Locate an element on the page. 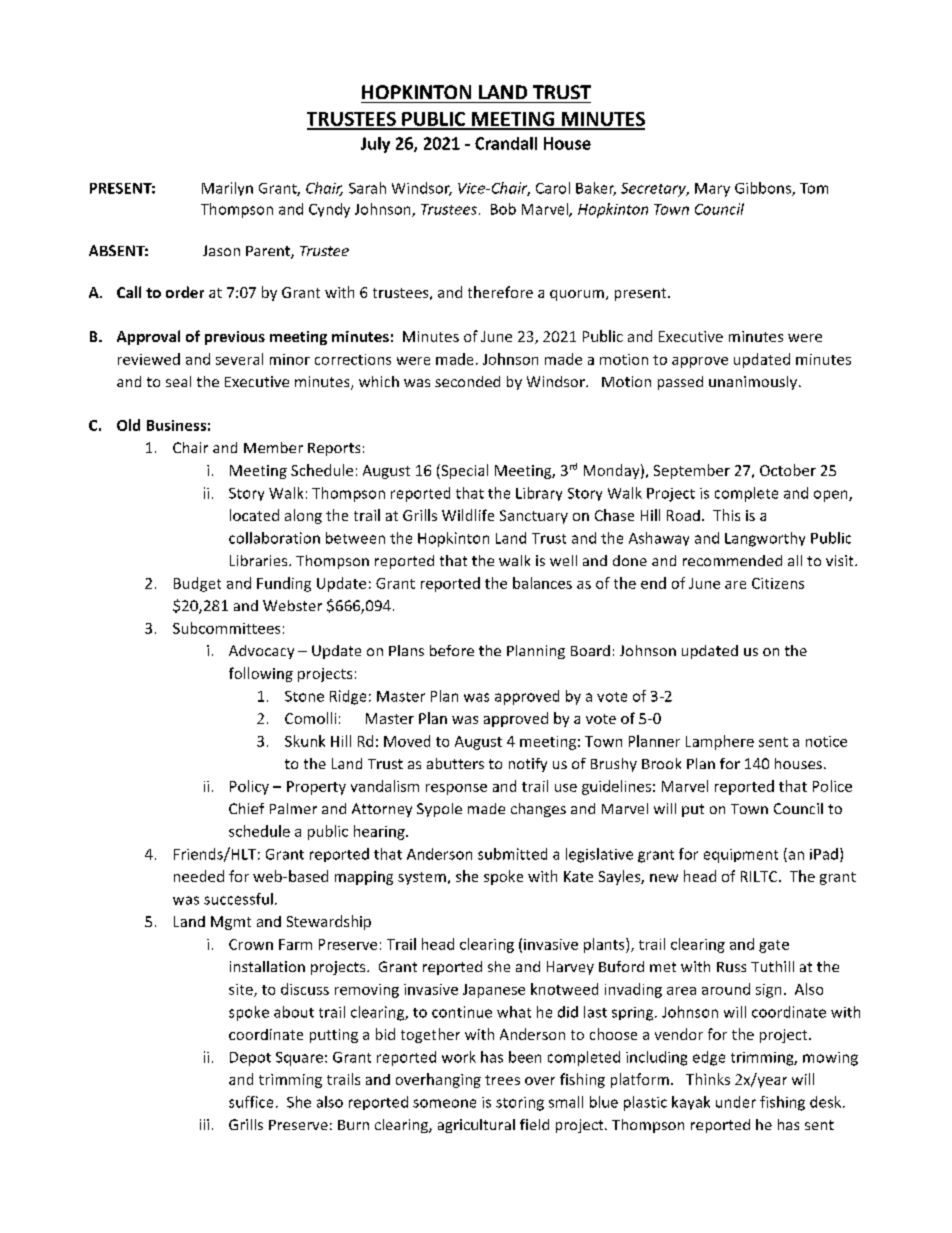 This page has width=952, height=1233. Mary is located at coordinates (712, 190).
